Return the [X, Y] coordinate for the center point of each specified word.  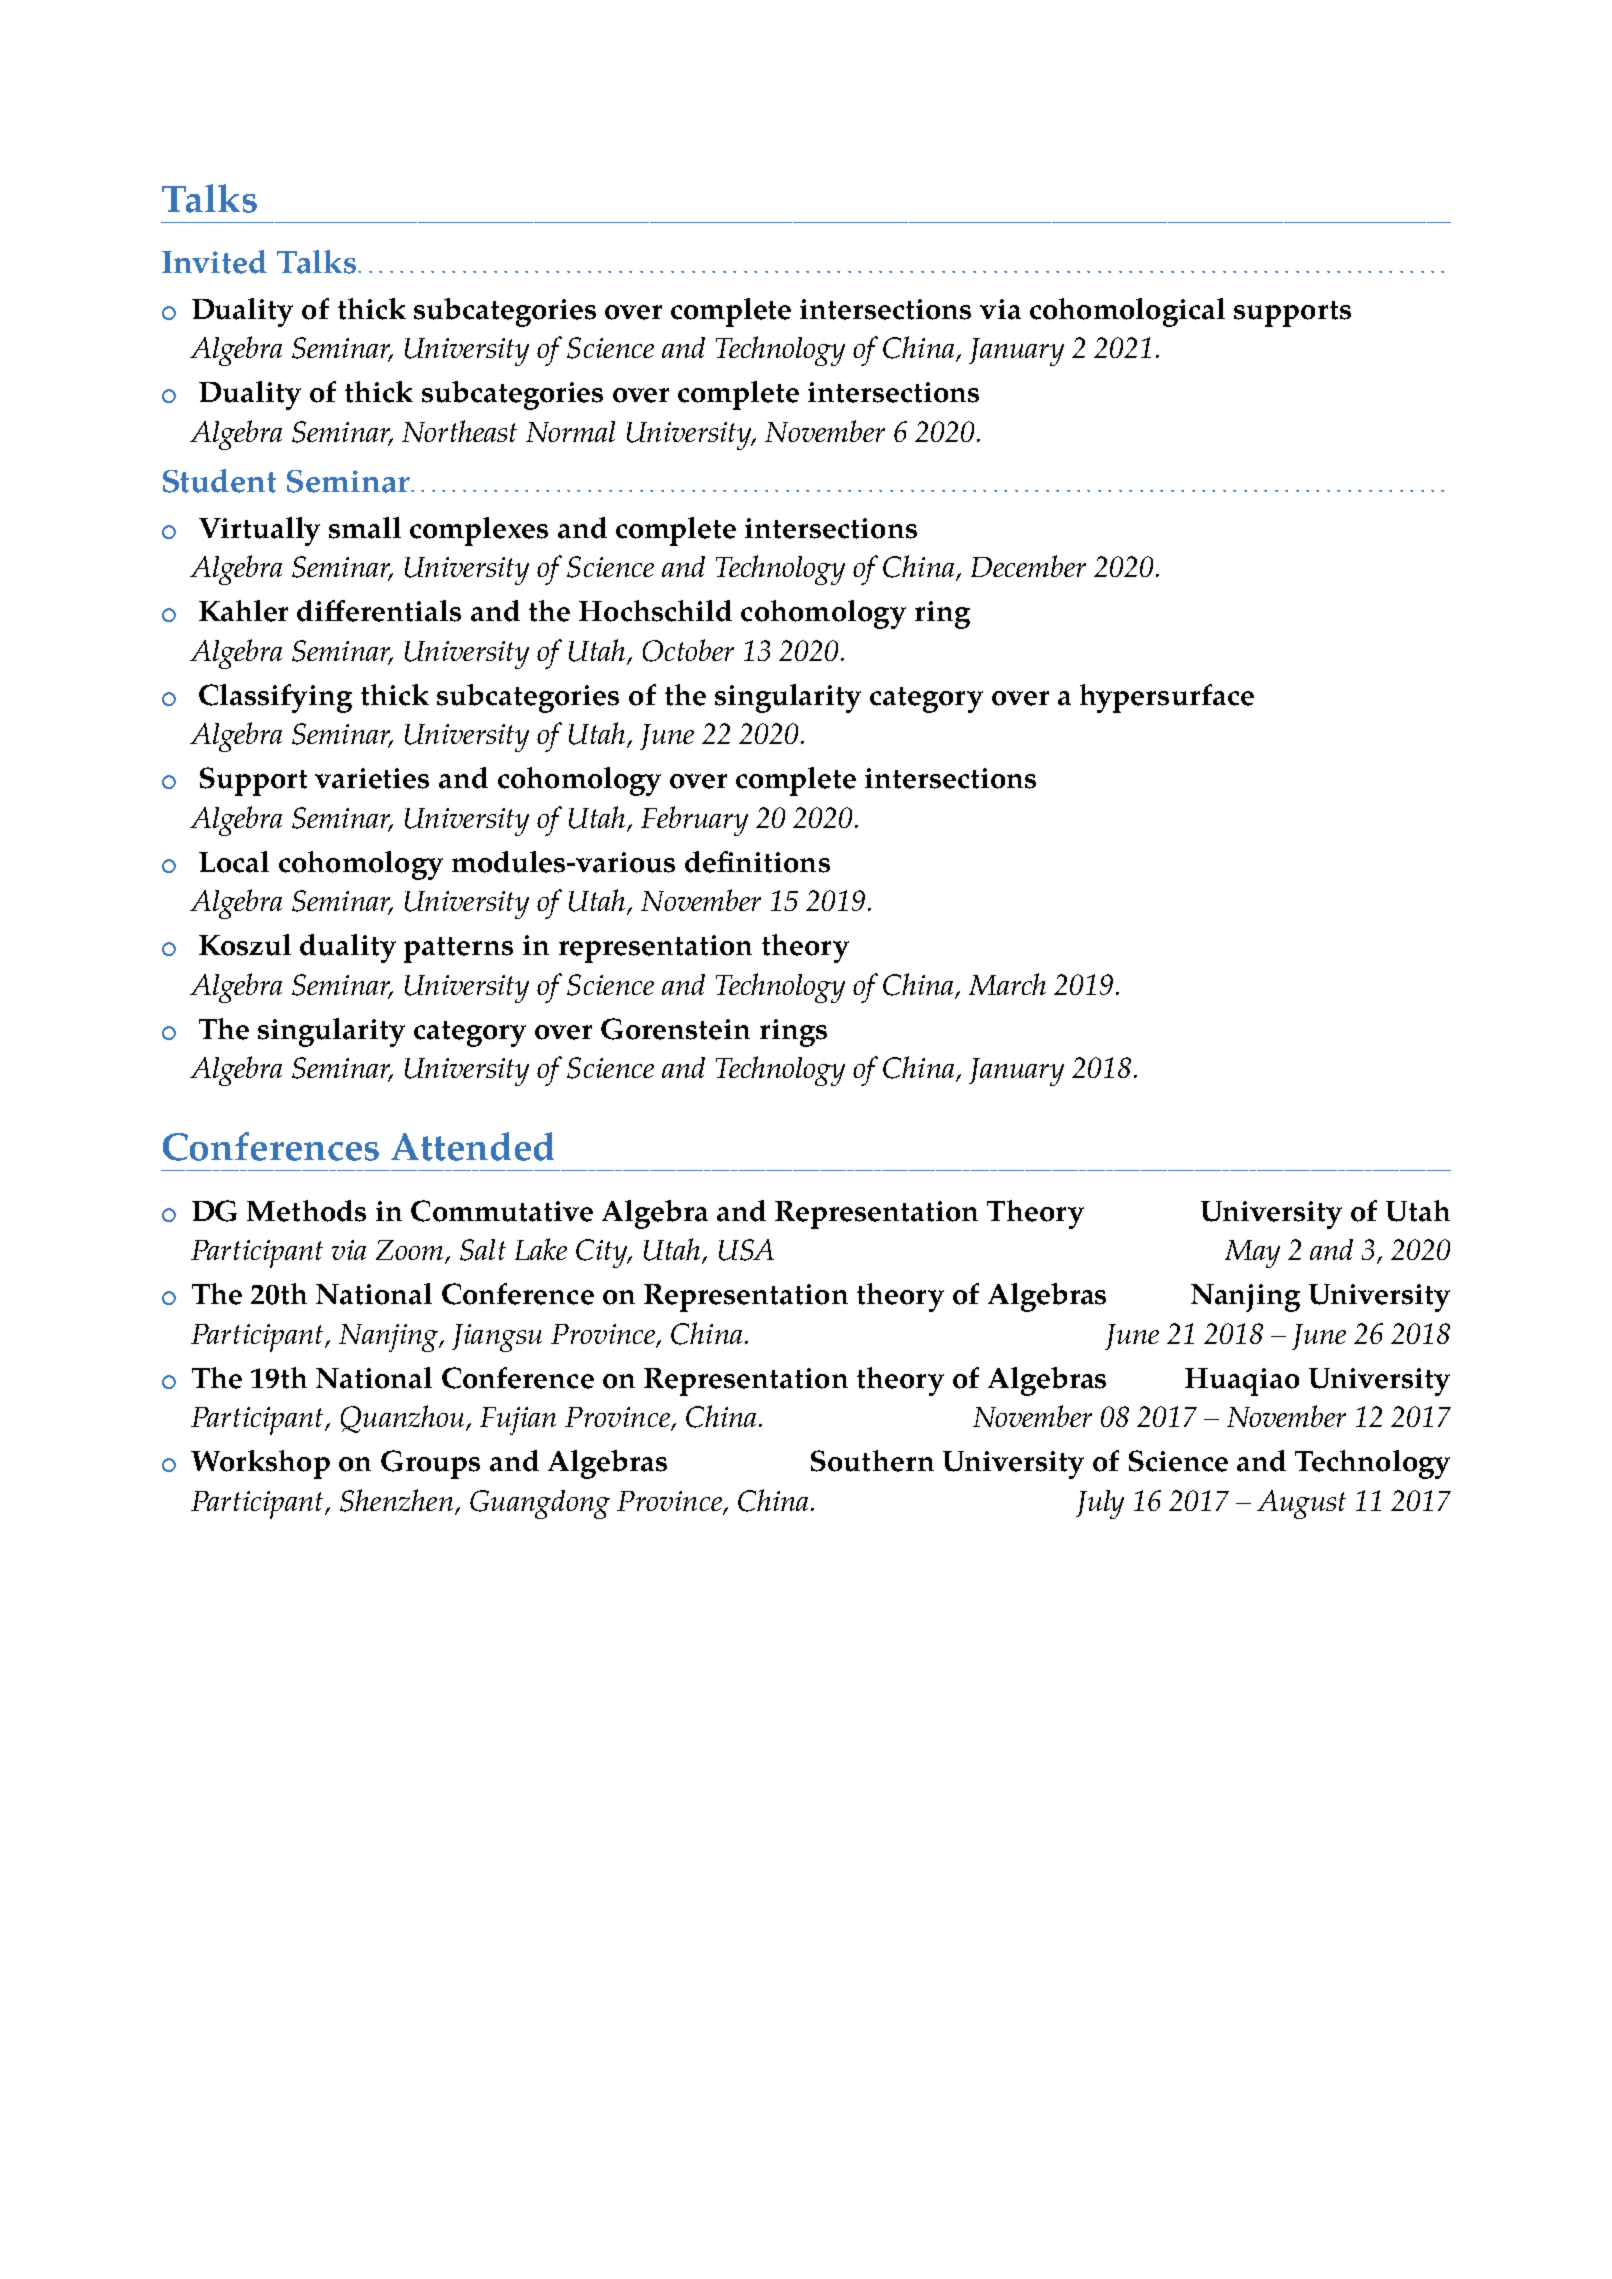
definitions [757, 862]
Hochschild [655, 611]
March [1007, 984]
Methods [306, 1211]
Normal [570, 431]
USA [746, 1250]
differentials [379, 611]
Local [234, 862]
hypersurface [1167, 698]
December [1028, 566]
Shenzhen [396, 1500]
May [1252, 1254]
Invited [214, 262]
